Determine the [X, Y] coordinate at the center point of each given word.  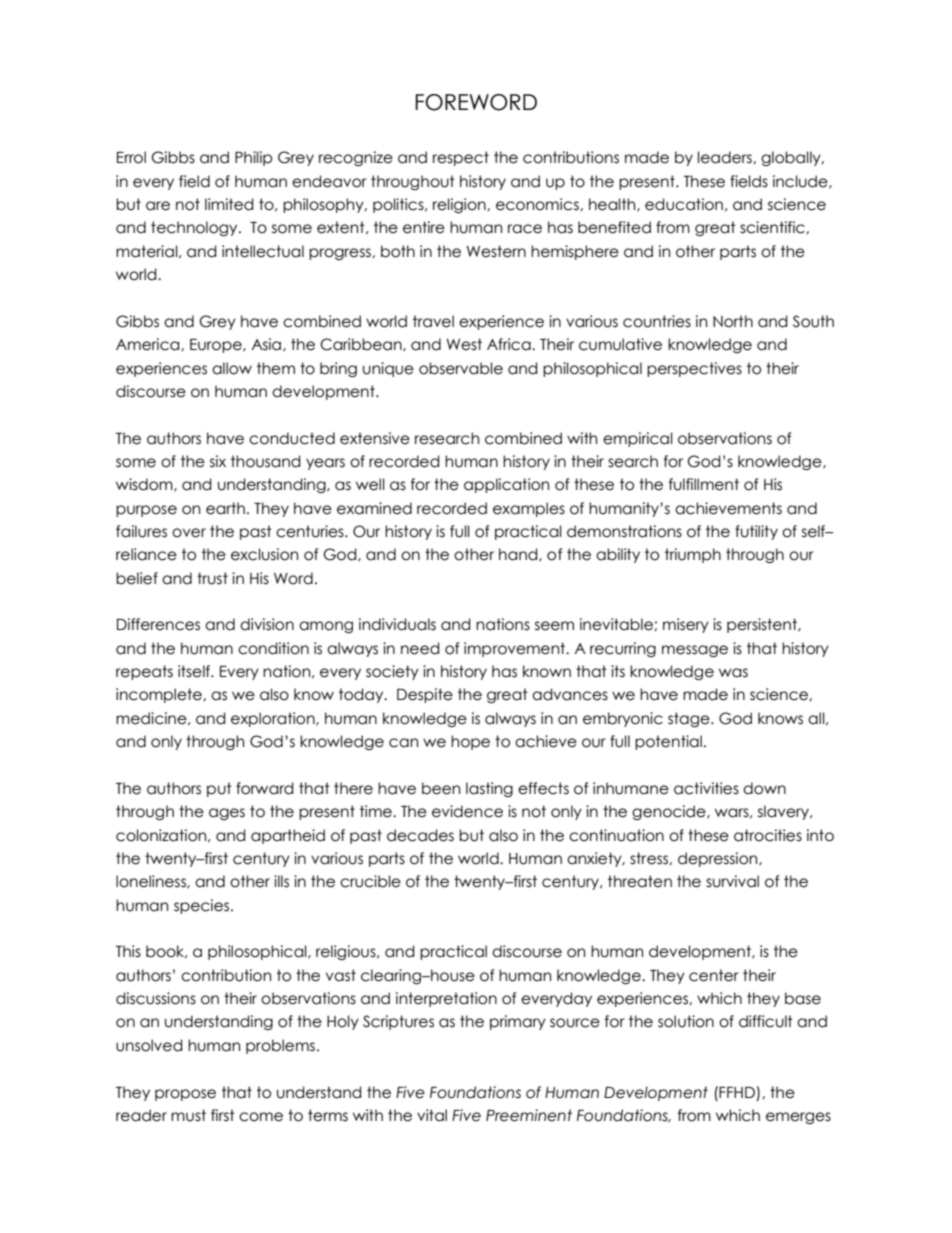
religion [460, 205]
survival [732, 881]
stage [690, 719]
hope [470, 742]
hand [519, 555]
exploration [274, 719]
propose [185, 1095]
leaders [726, 157]
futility [756, 532]
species [203, 906]
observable [461, 368]
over [189, 533]
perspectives [694, 369]
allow [232, 368]
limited [229, 204]
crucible [370, 881]
